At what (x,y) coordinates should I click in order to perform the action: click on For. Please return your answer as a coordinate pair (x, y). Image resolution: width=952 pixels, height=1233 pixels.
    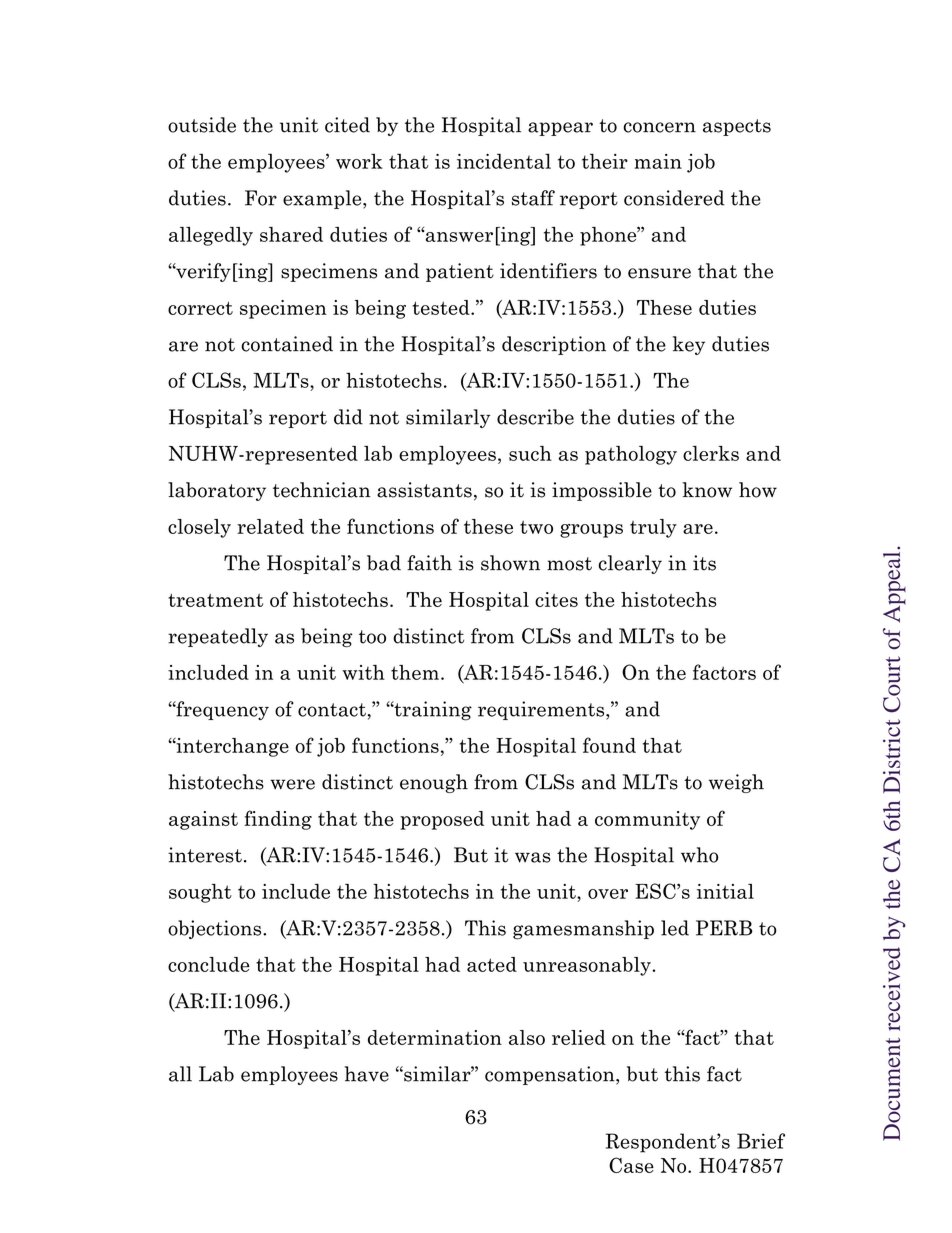
    Looking at the image, I should click on (261, 198).
